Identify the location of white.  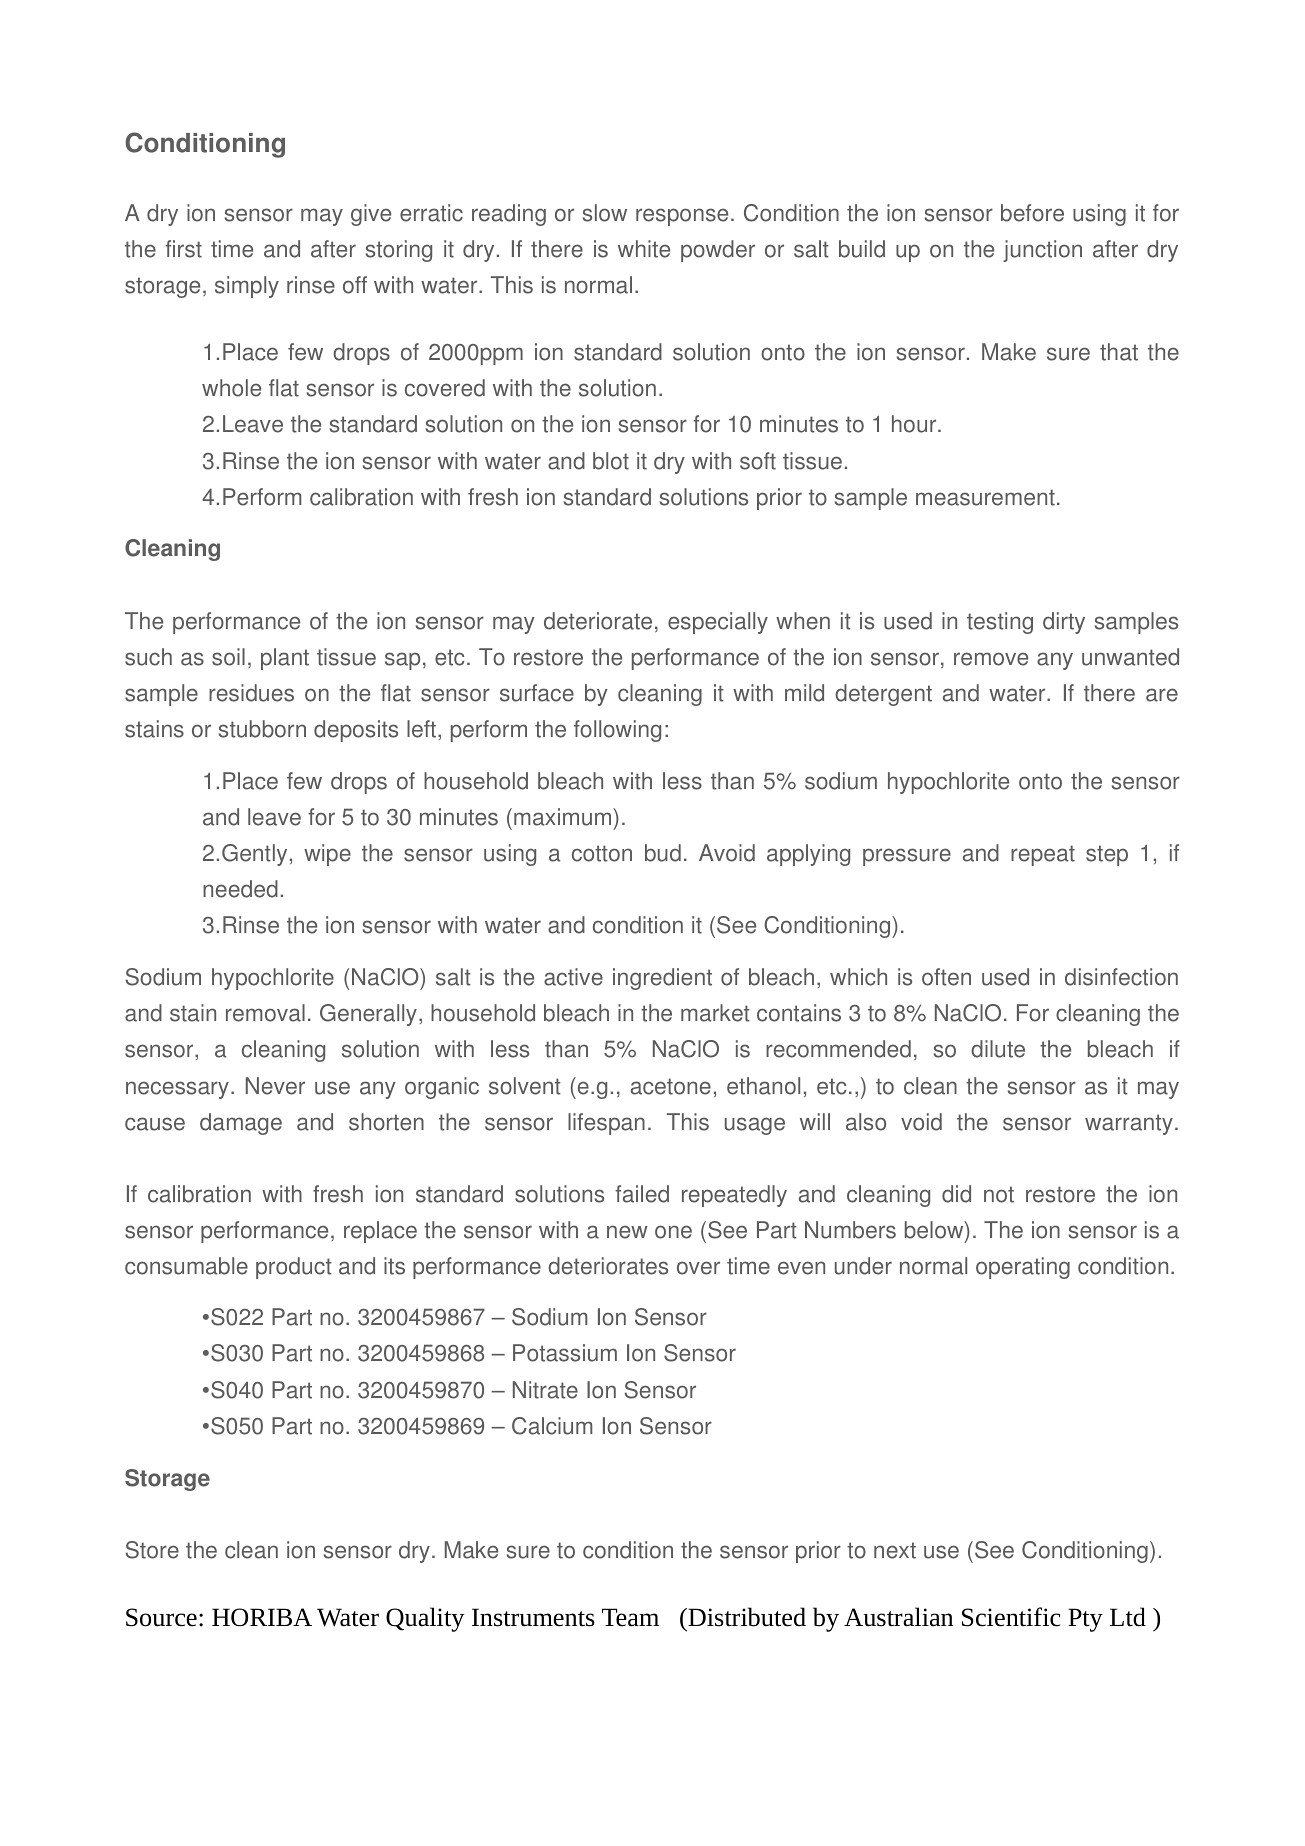
(644, 249).
